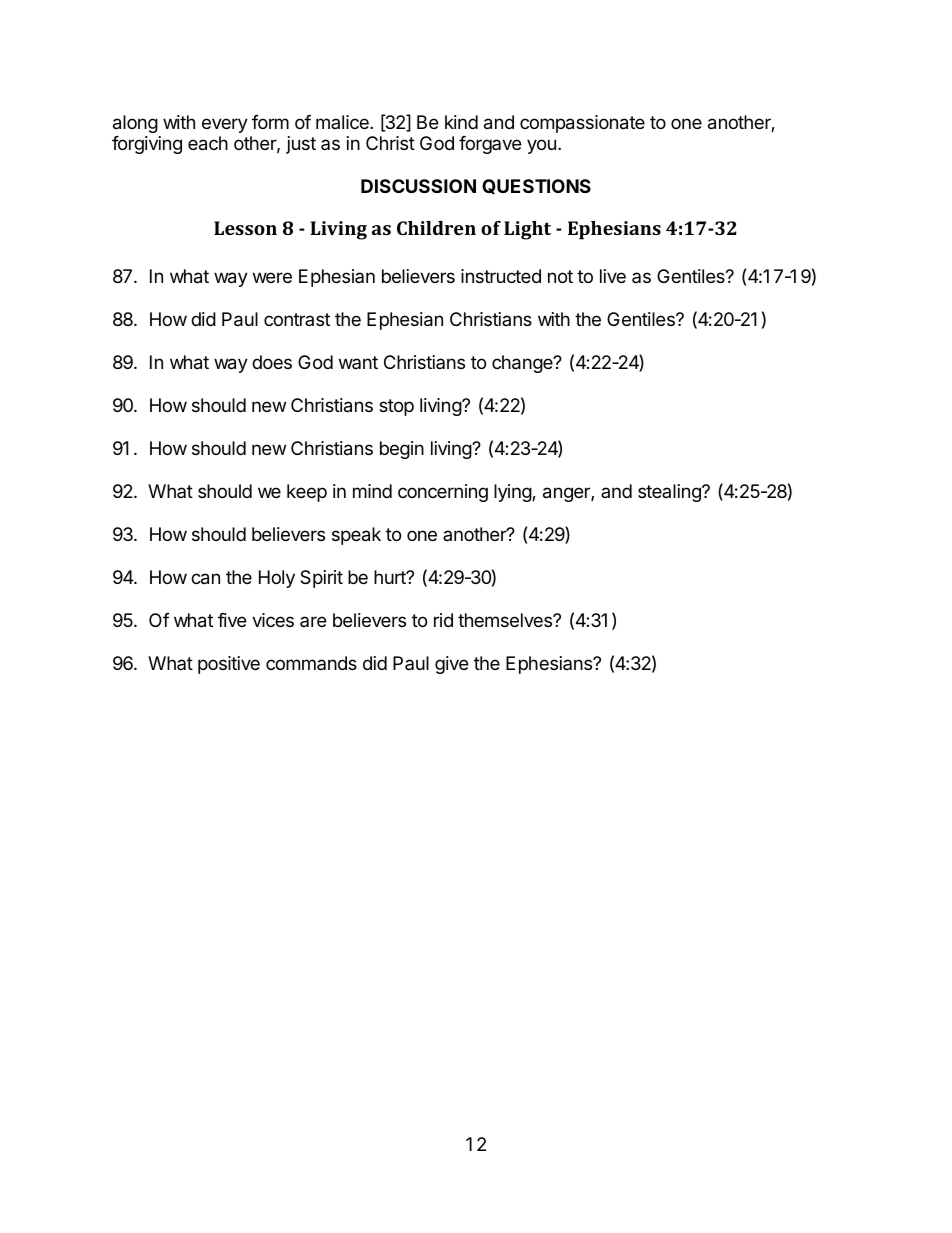 This document has width=952, height=1233. I want to click on does, so click(272, 362).
